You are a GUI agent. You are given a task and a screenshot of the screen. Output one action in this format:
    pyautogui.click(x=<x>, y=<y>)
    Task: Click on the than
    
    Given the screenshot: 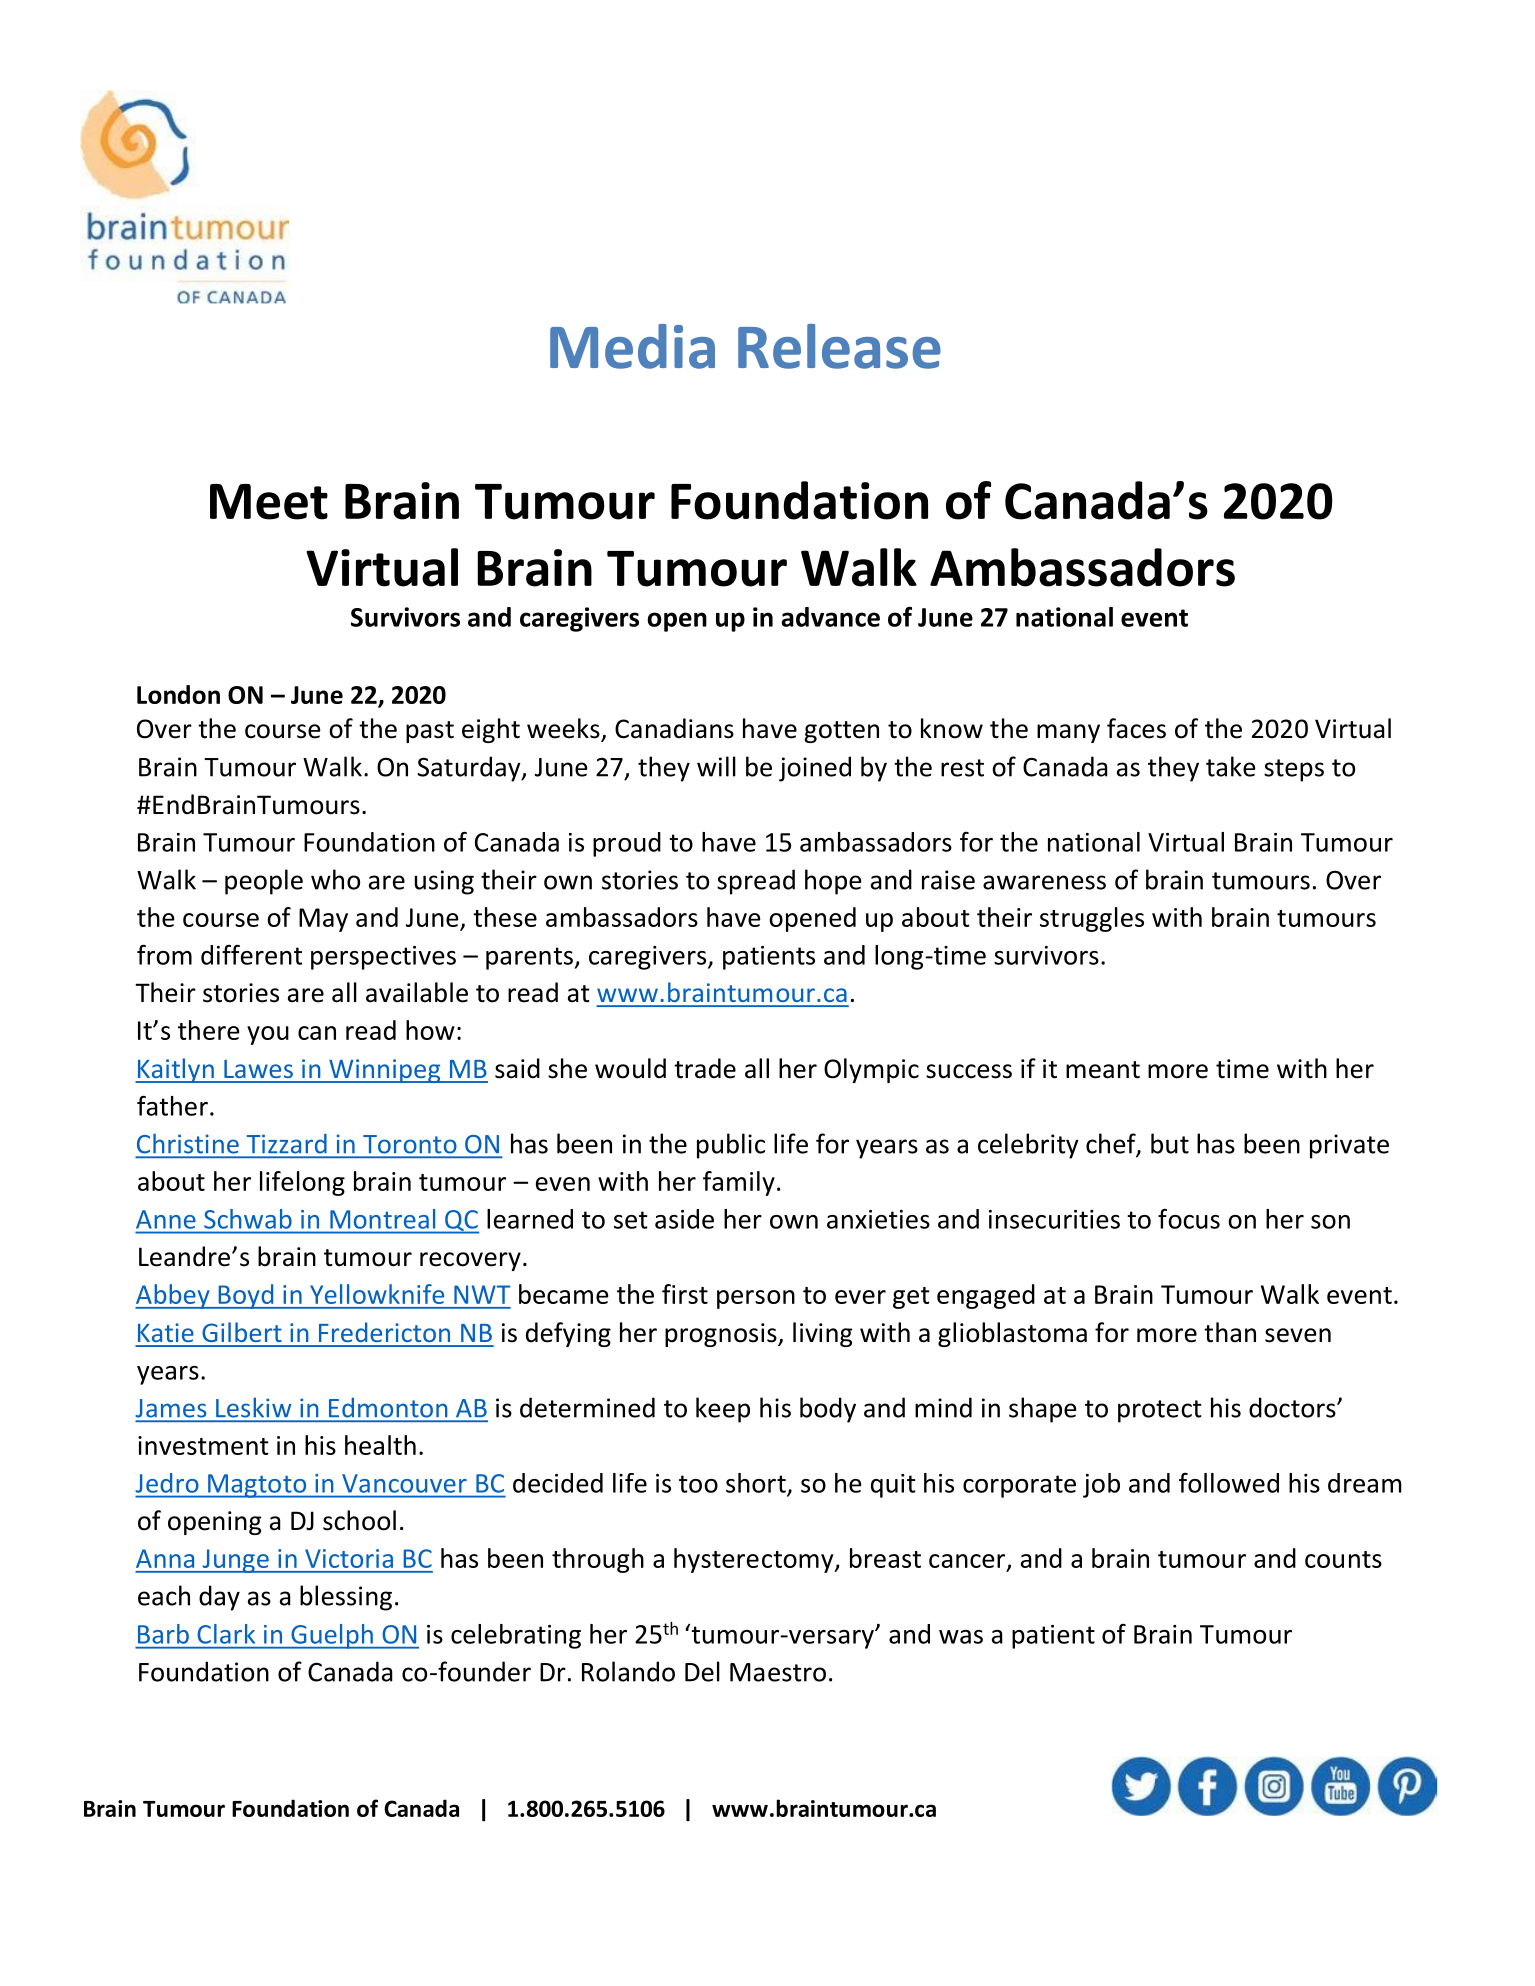 What is the action you would take?
    pyautogui.click(x=1230, y=1332)
